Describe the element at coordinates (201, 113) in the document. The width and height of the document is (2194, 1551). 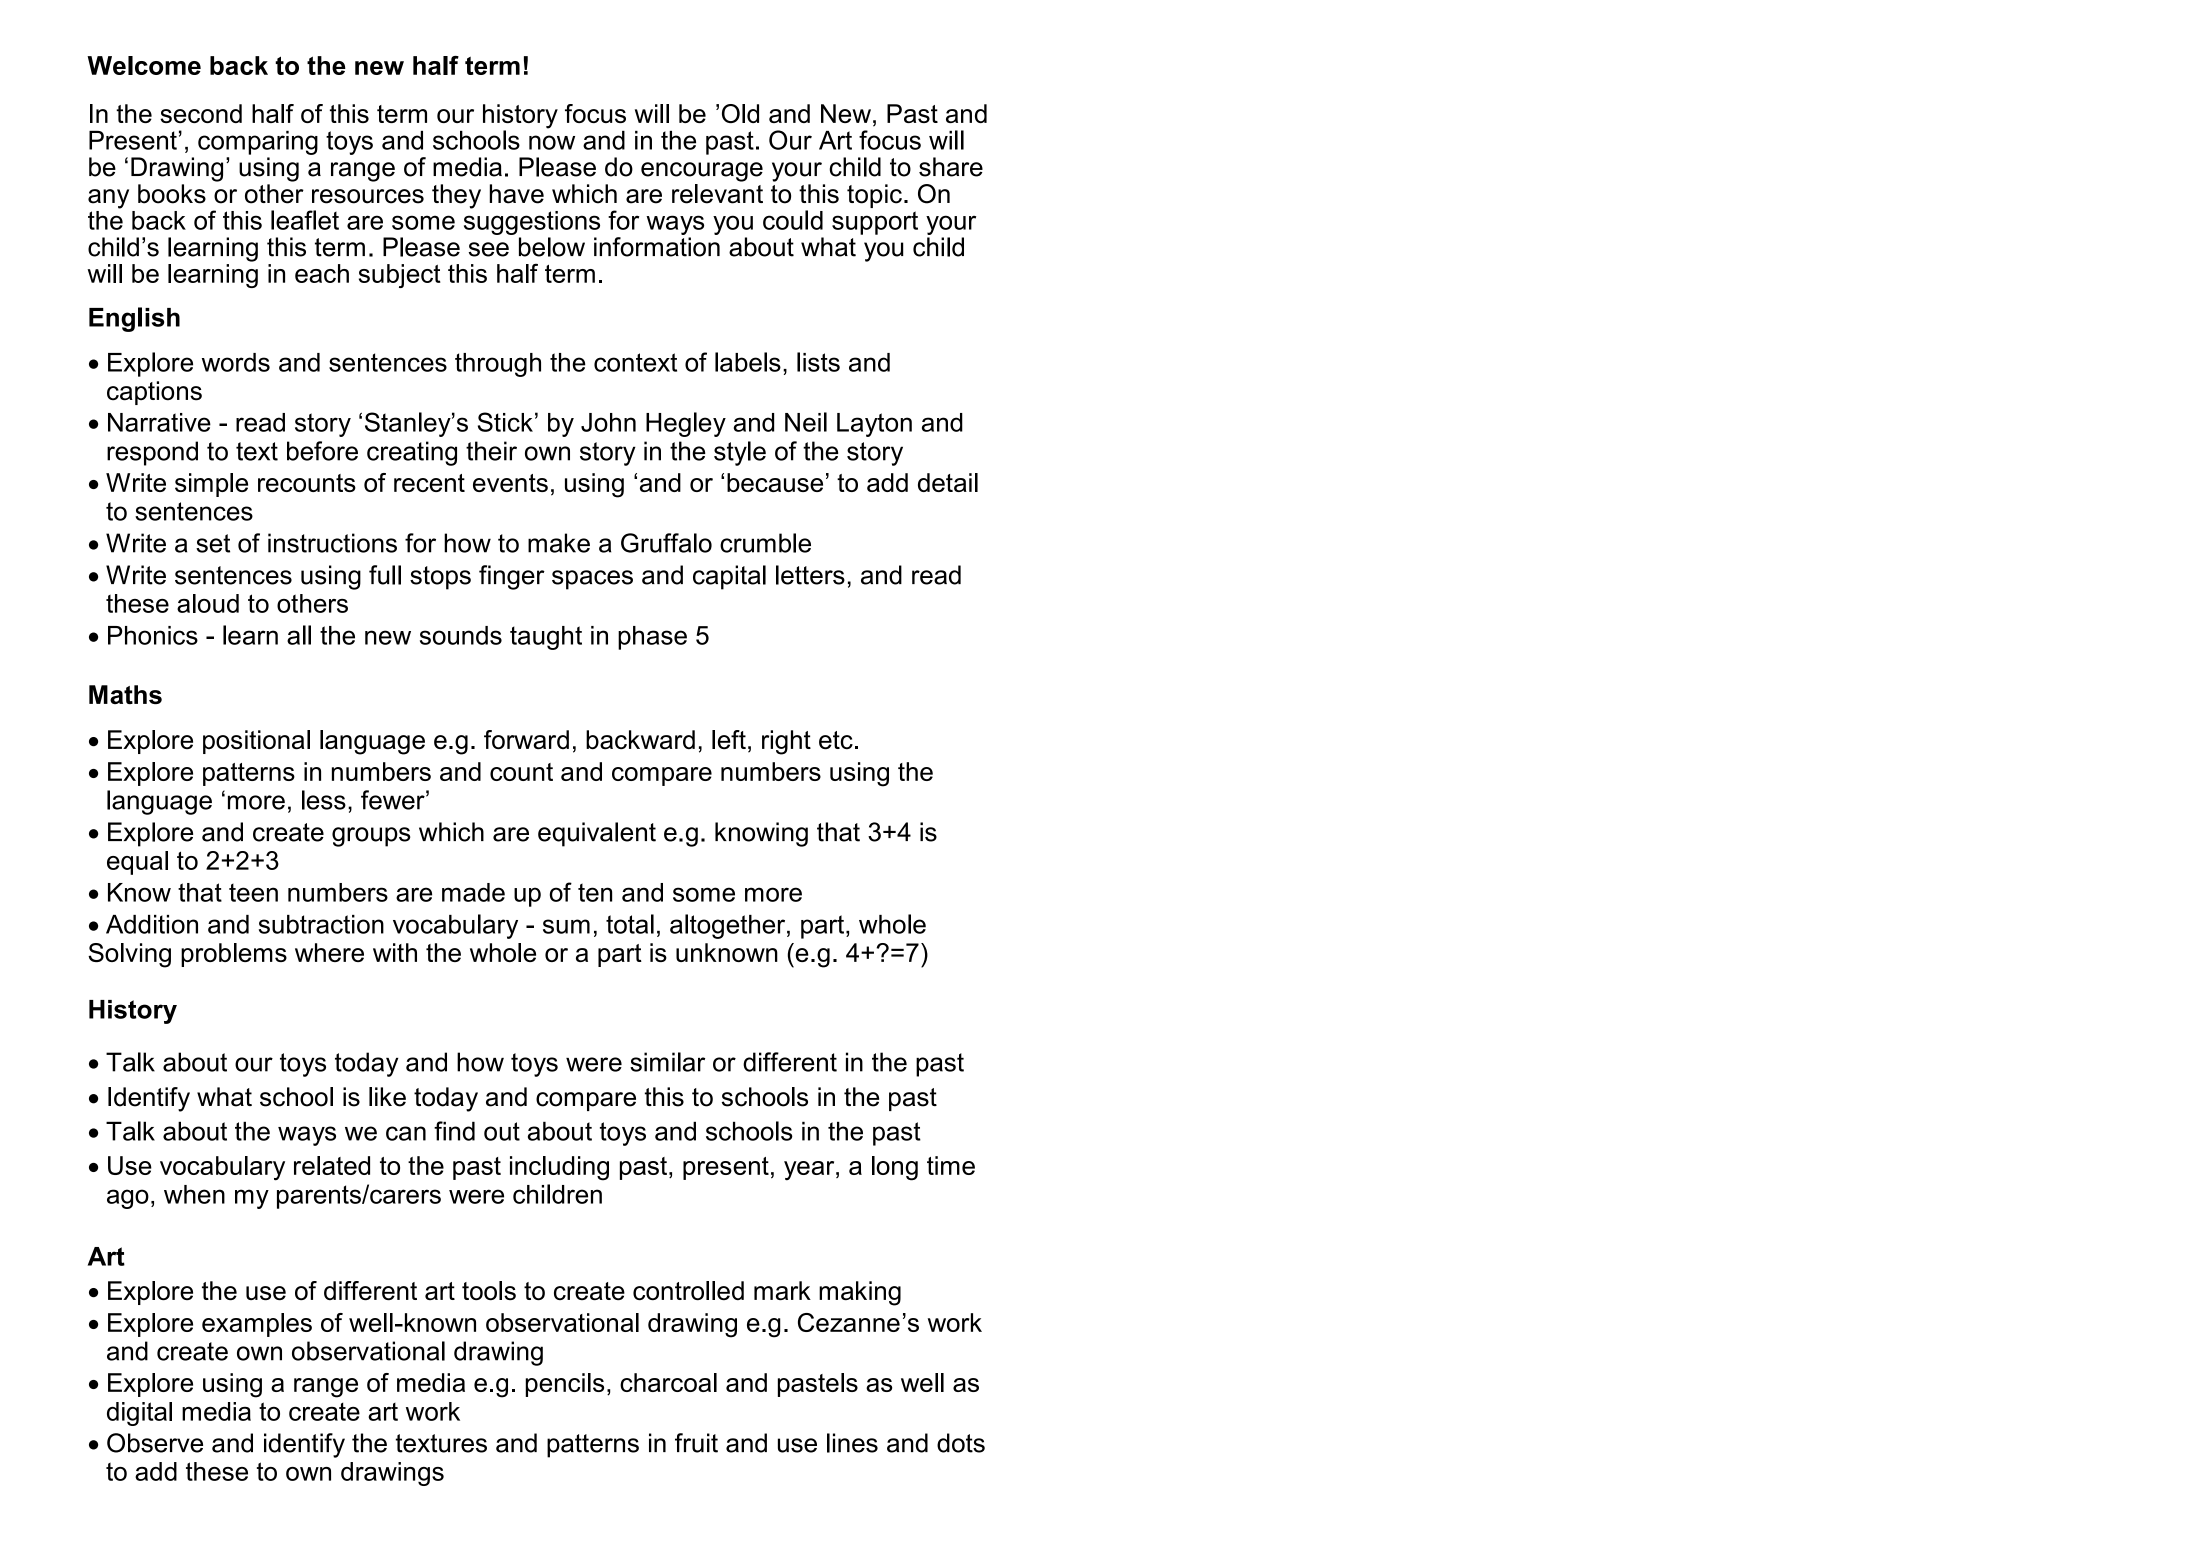
I see `second` at that location.
